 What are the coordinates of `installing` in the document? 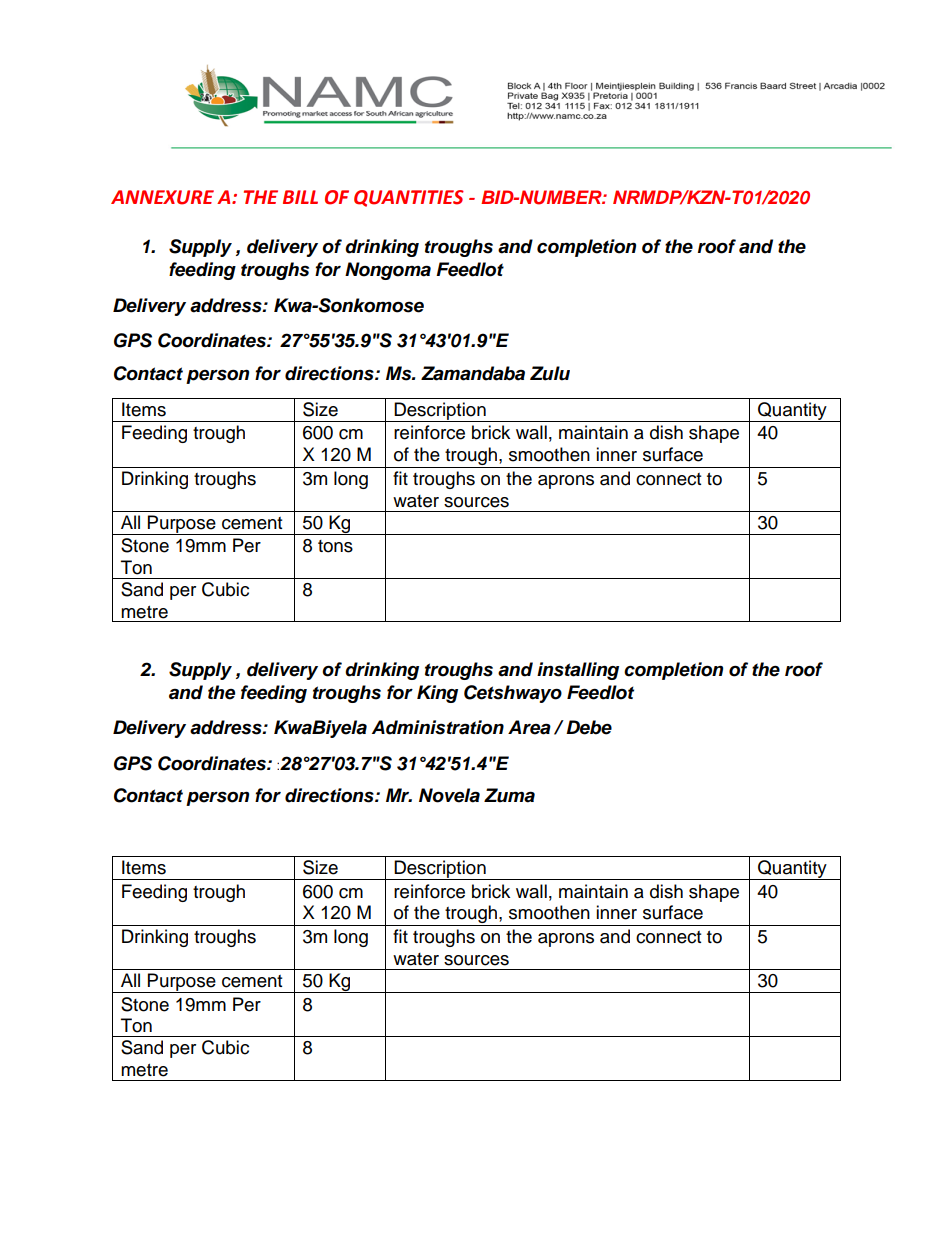 It's located at (578, 671).
